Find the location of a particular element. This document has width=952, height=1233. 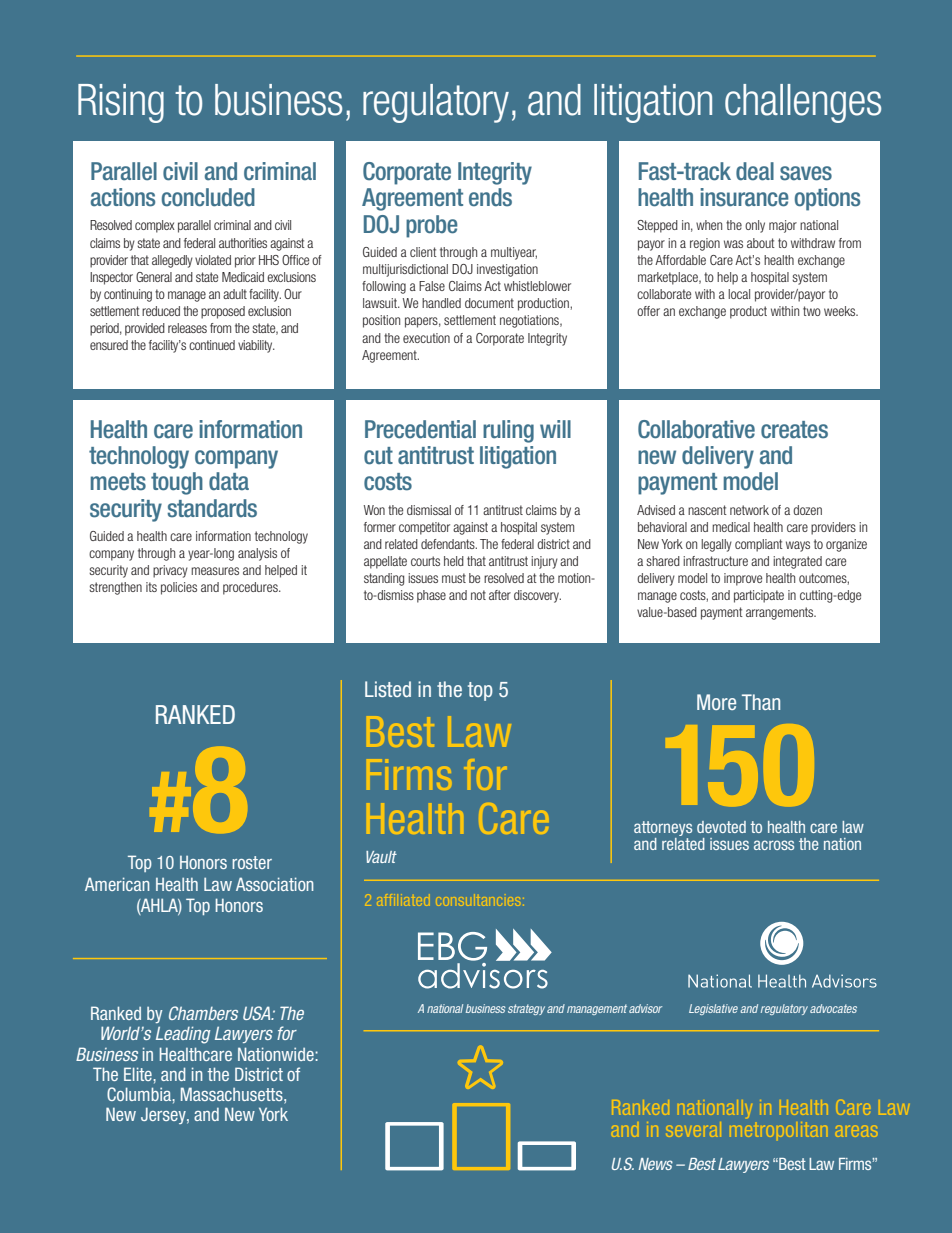

News is located at coordinates (656, 1164).
